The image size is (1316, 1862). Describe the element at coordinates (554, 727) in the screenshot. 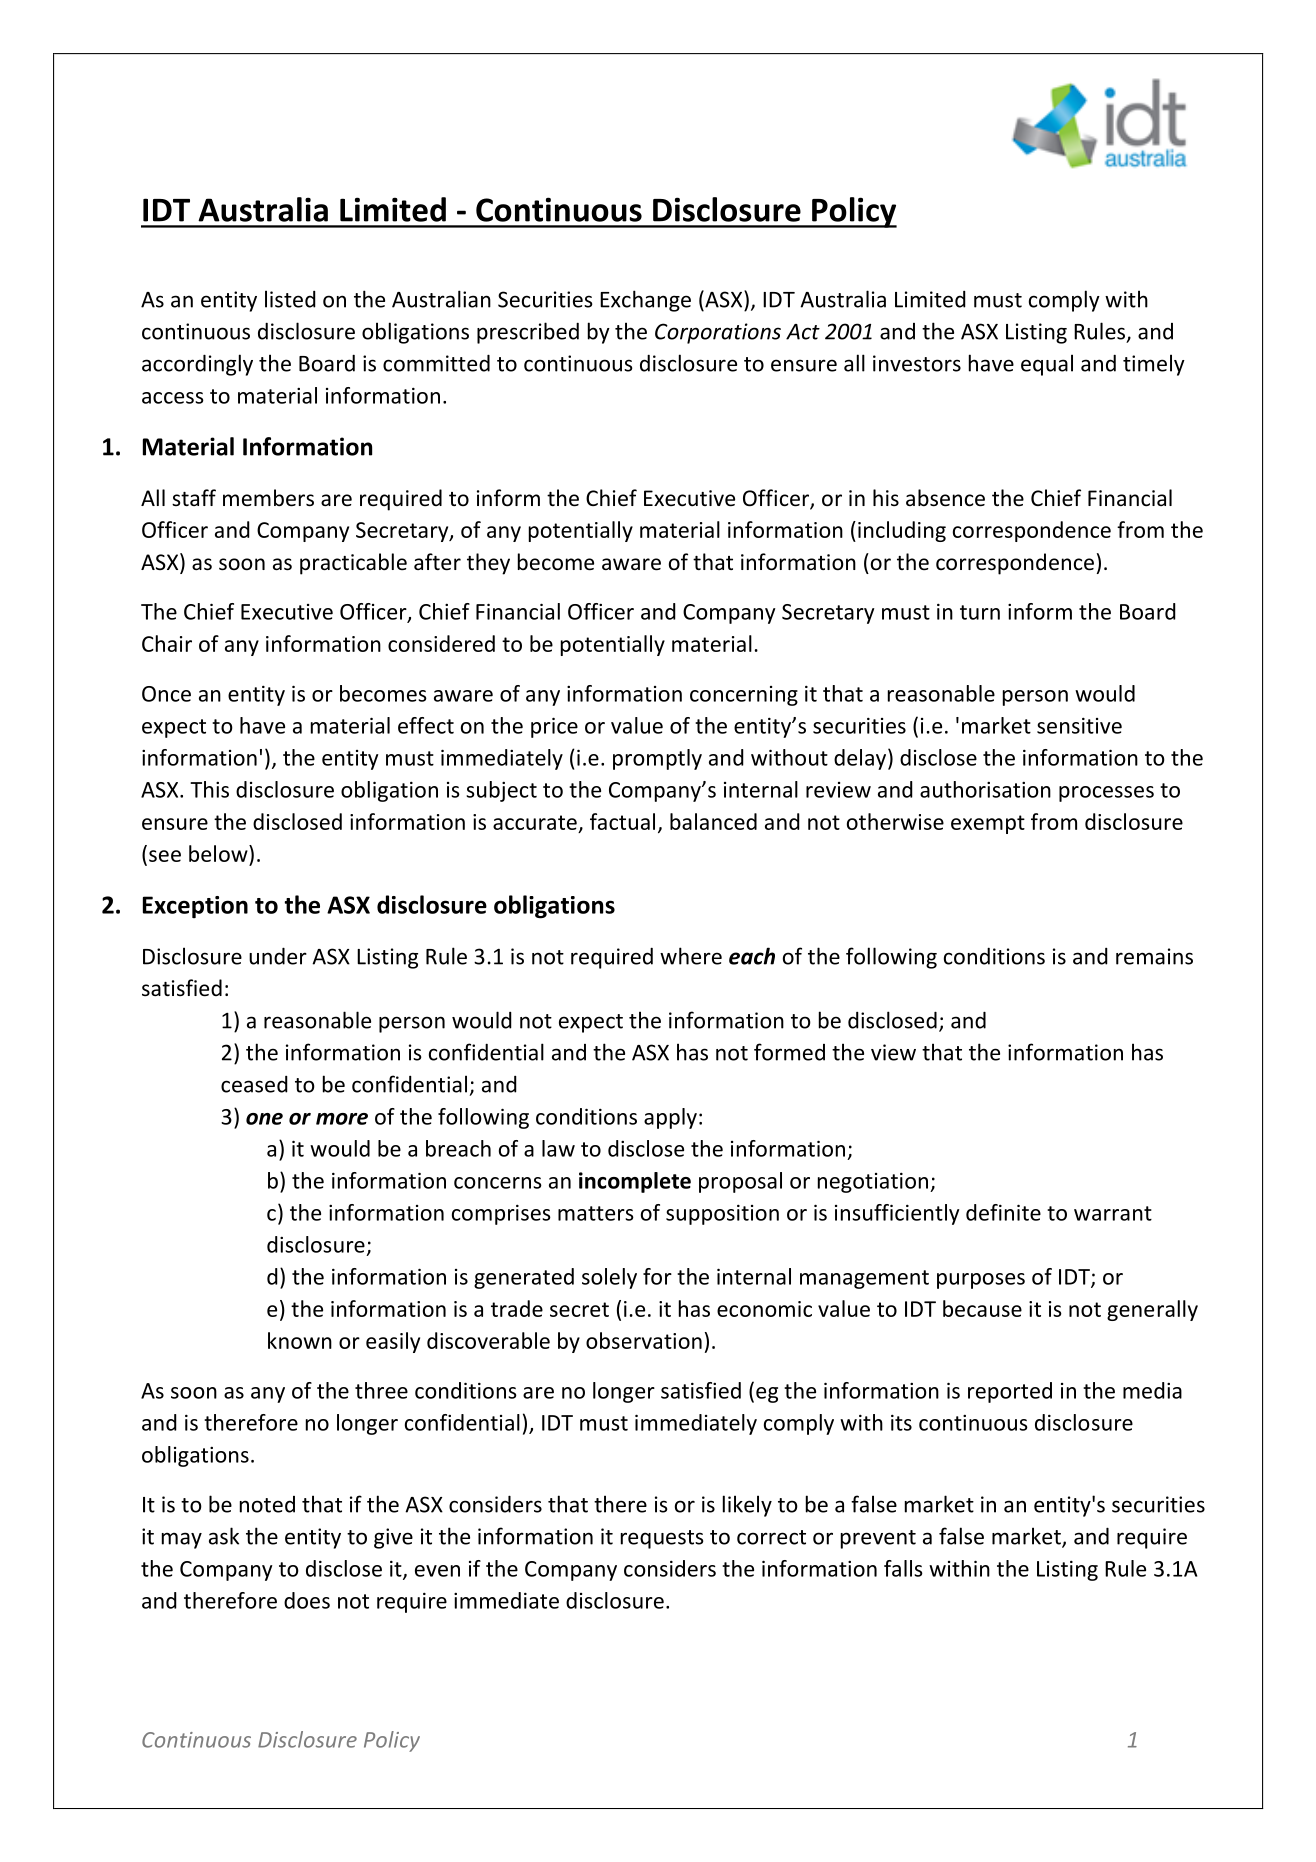

I see `price` at that location.
